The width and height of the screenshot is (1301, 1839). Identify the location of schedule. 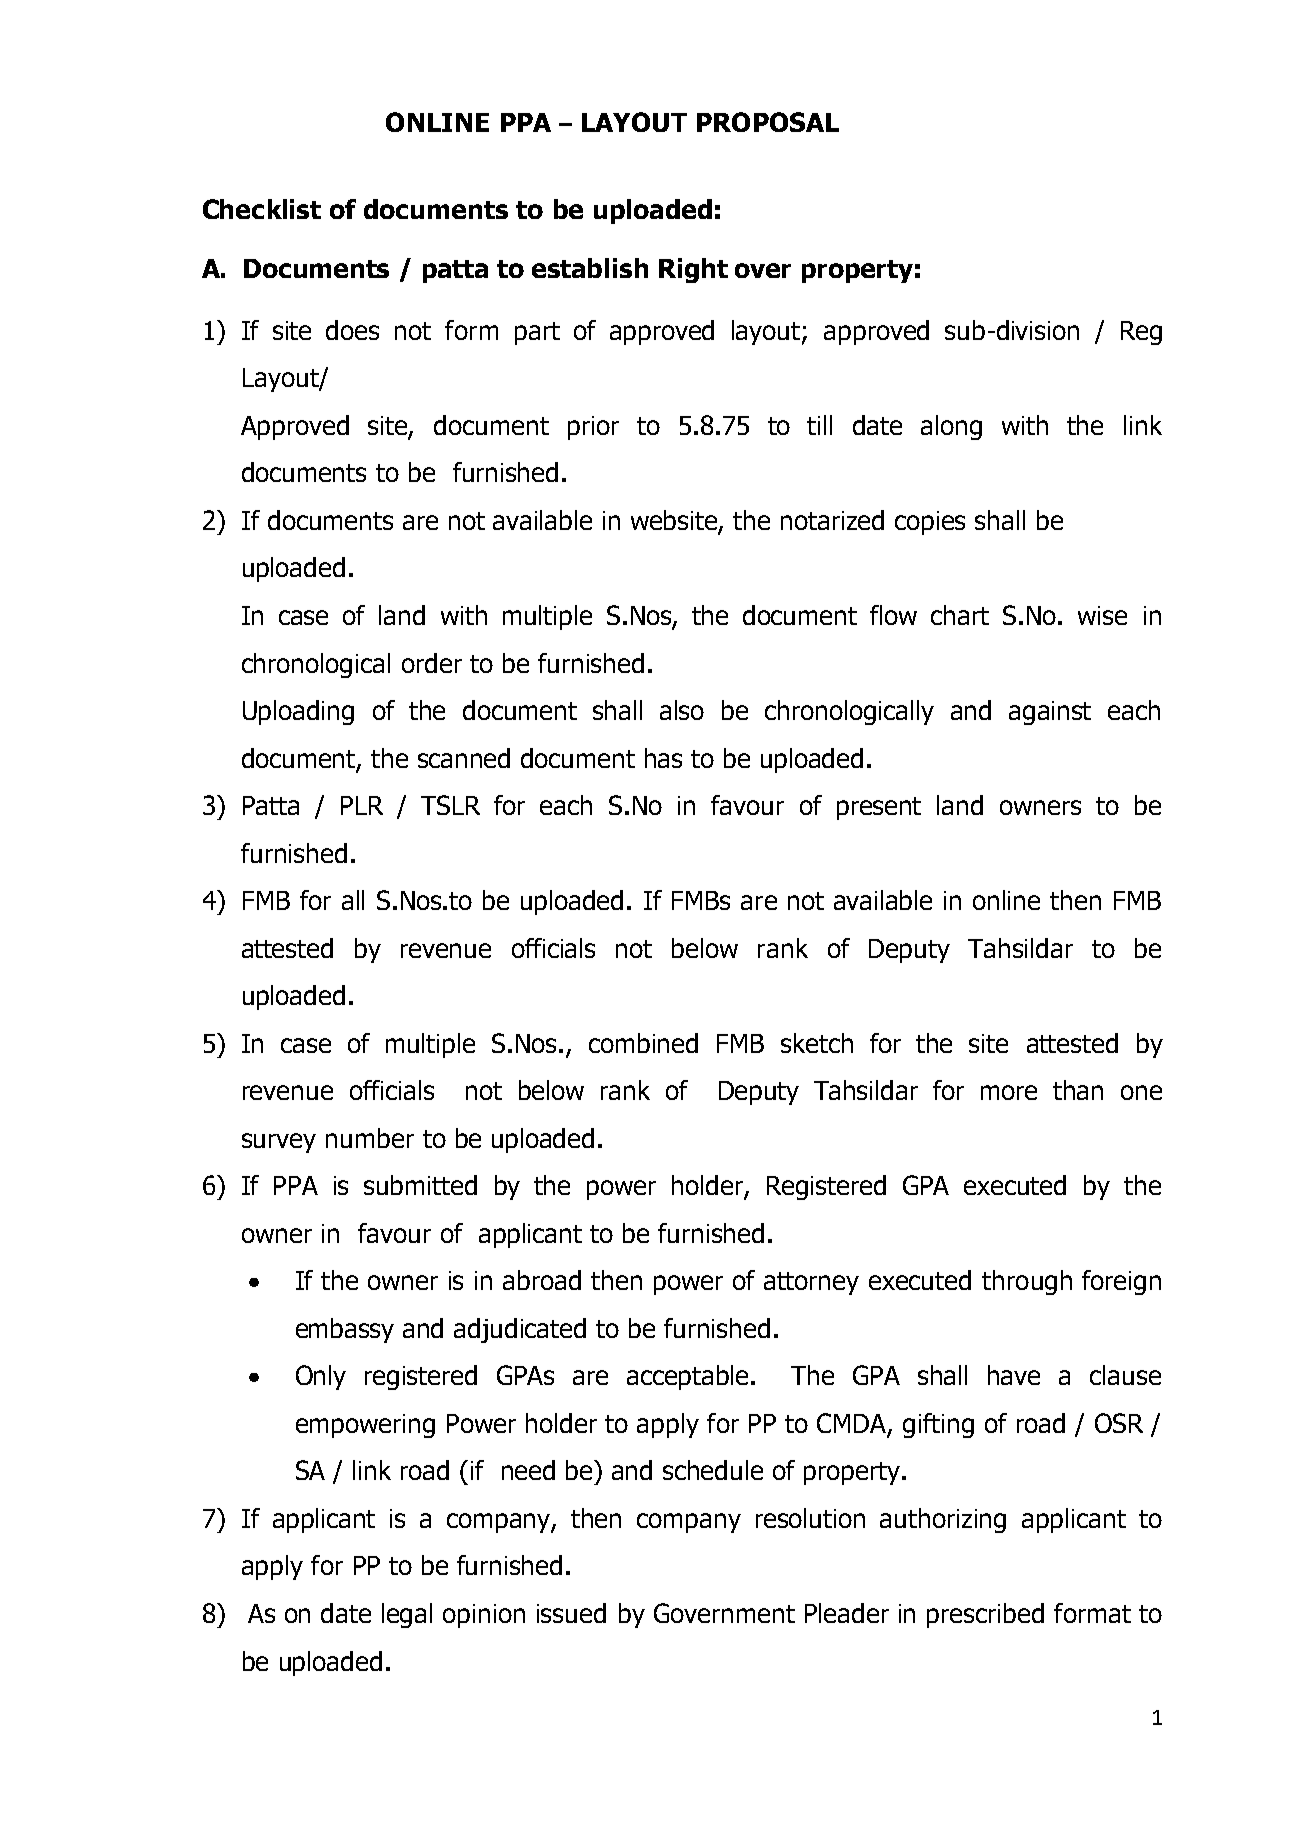
(713, 1470).
